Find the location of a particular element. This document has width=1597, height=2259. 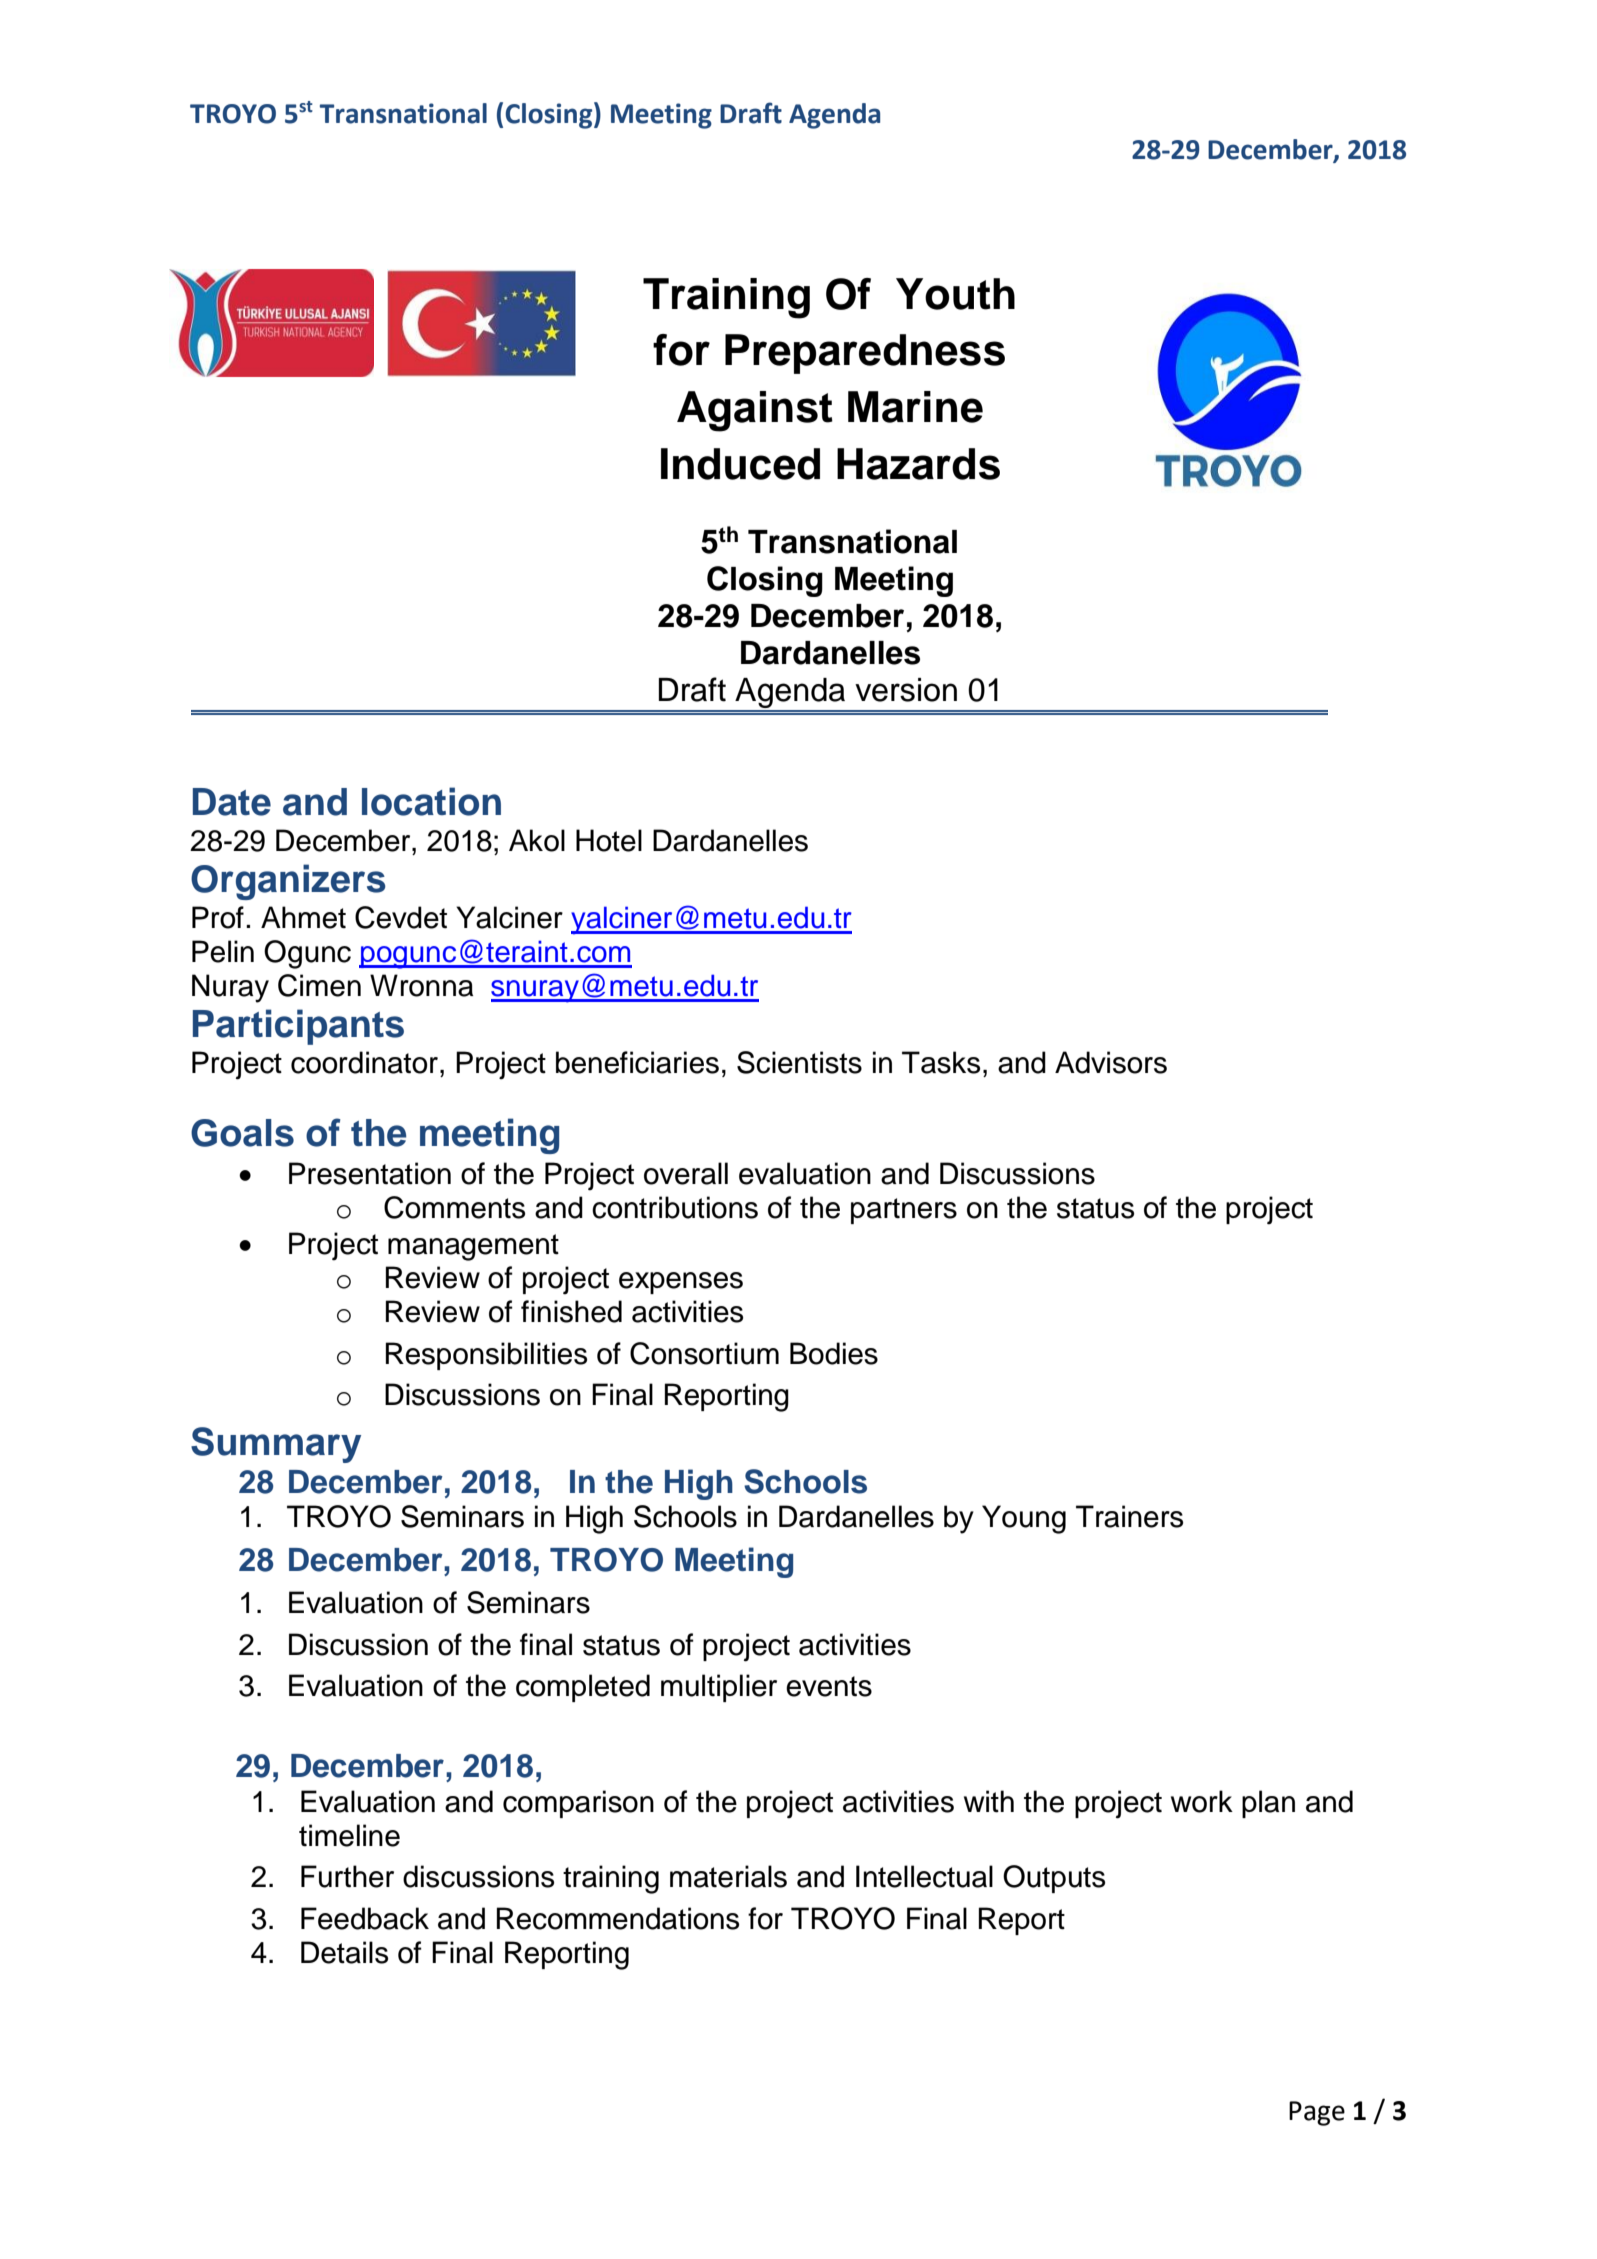

Summary is located at coordinates (276, 1445).
